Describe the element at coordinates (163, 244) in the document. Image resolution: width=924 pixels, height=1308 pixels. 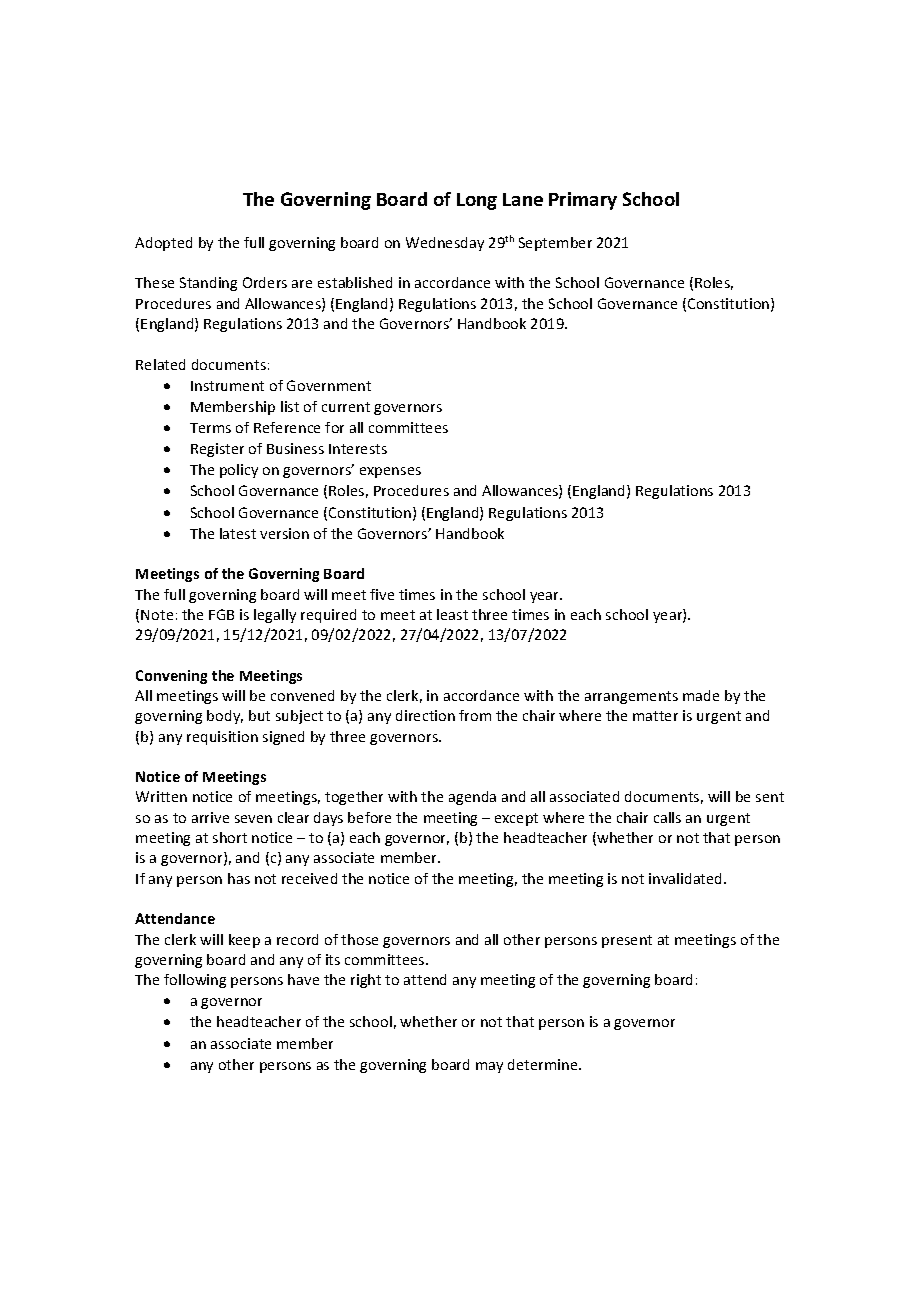
I see `Adopted` at that location.
